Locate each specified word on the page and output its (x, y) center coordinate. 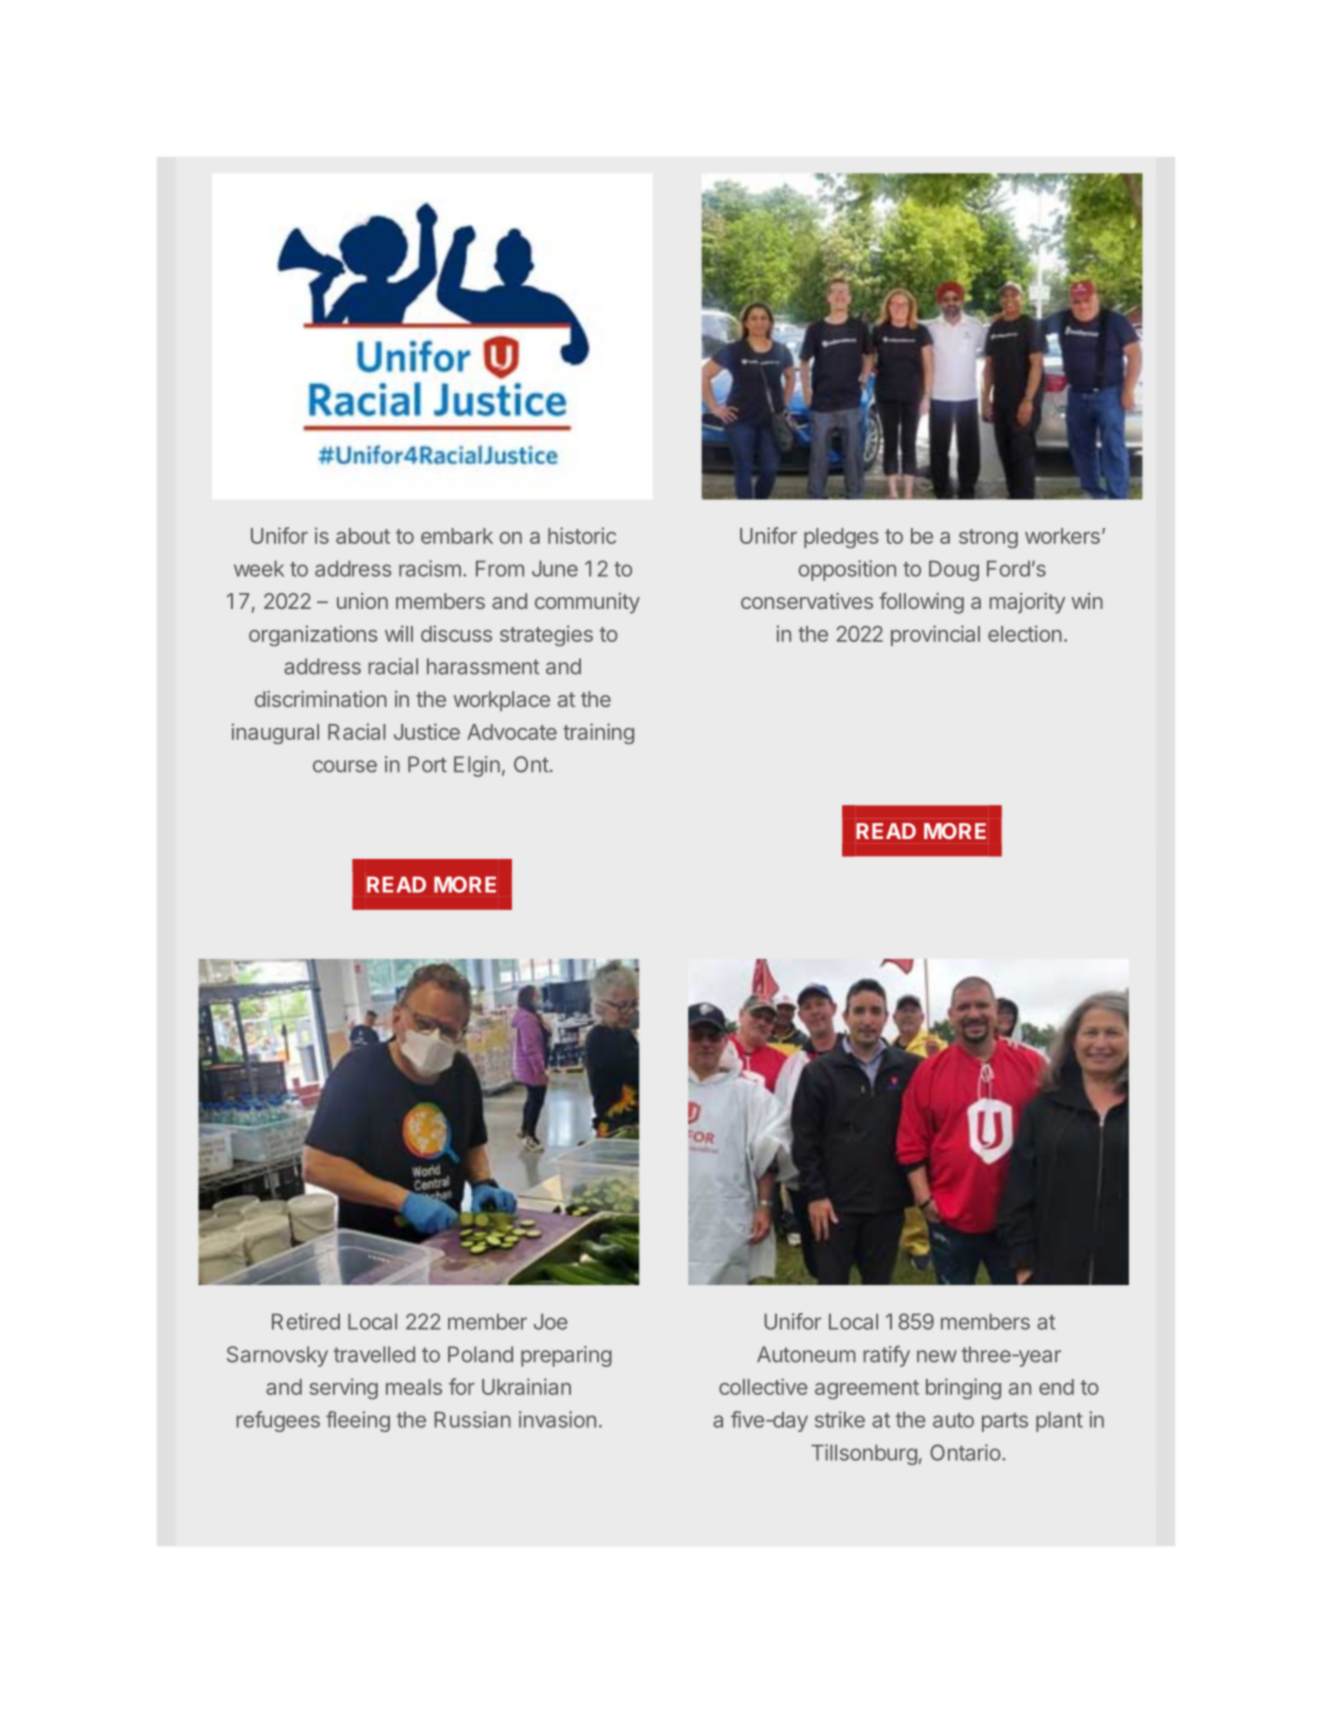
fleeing (358, 1421)
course (345, 766)
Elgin (477, 766)
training (598, 733)
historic (582, 535)
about (363, 536)
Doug (954, 570)
